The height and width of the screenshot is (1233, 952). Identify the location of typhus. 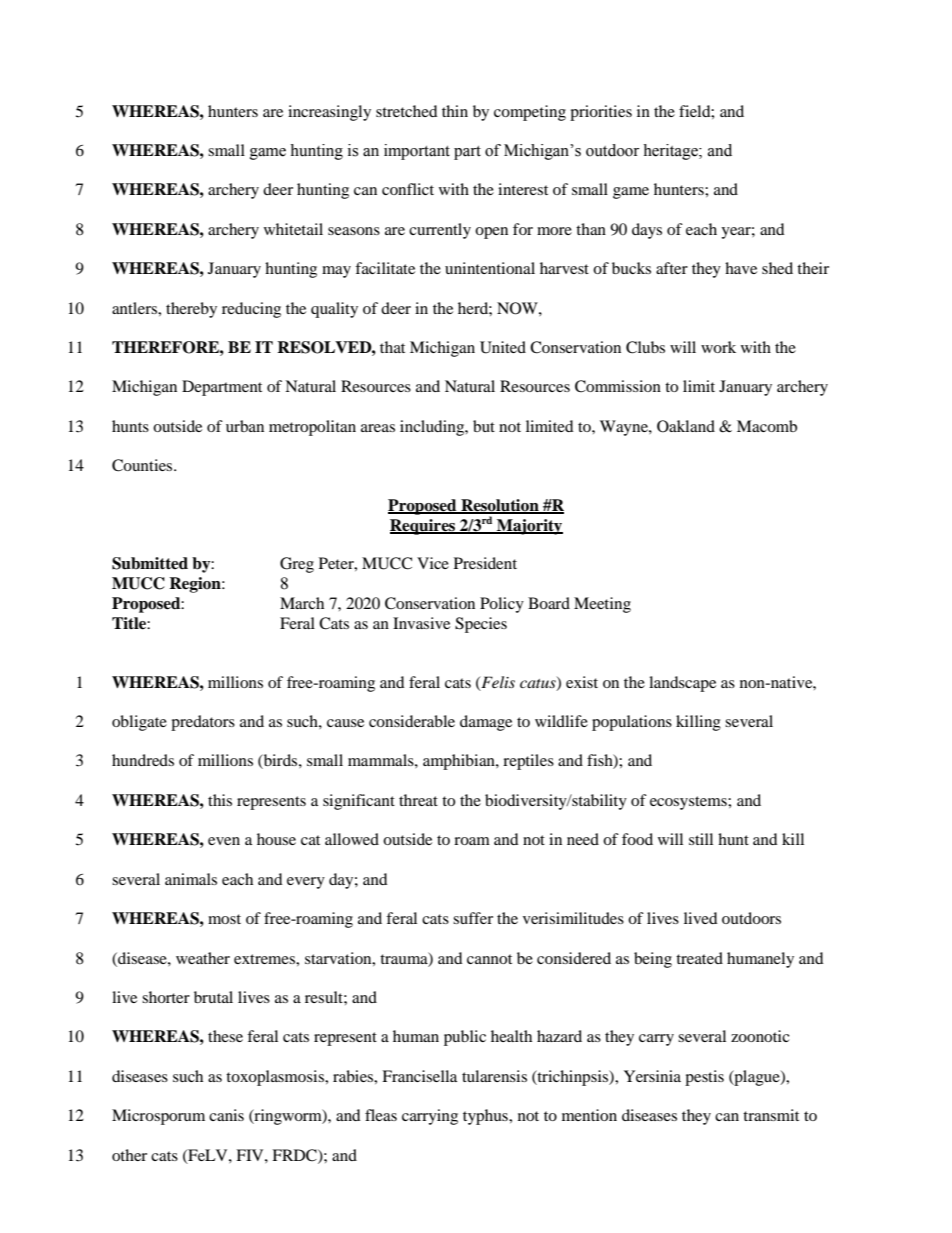
(486, 1117).
